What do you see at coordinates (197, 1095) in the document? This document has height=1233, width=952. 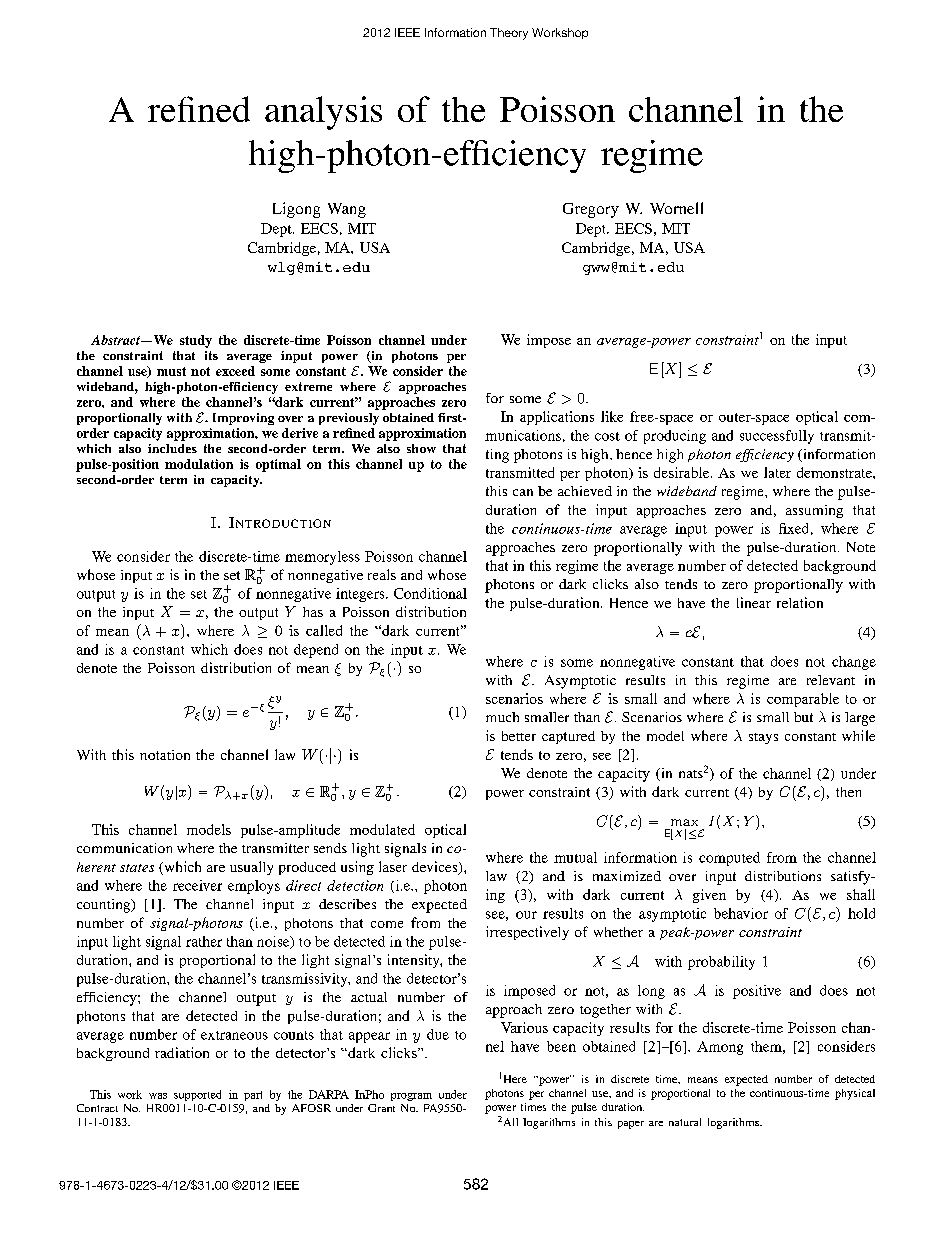 I see `supported` at bounding box center [197, 1095].
